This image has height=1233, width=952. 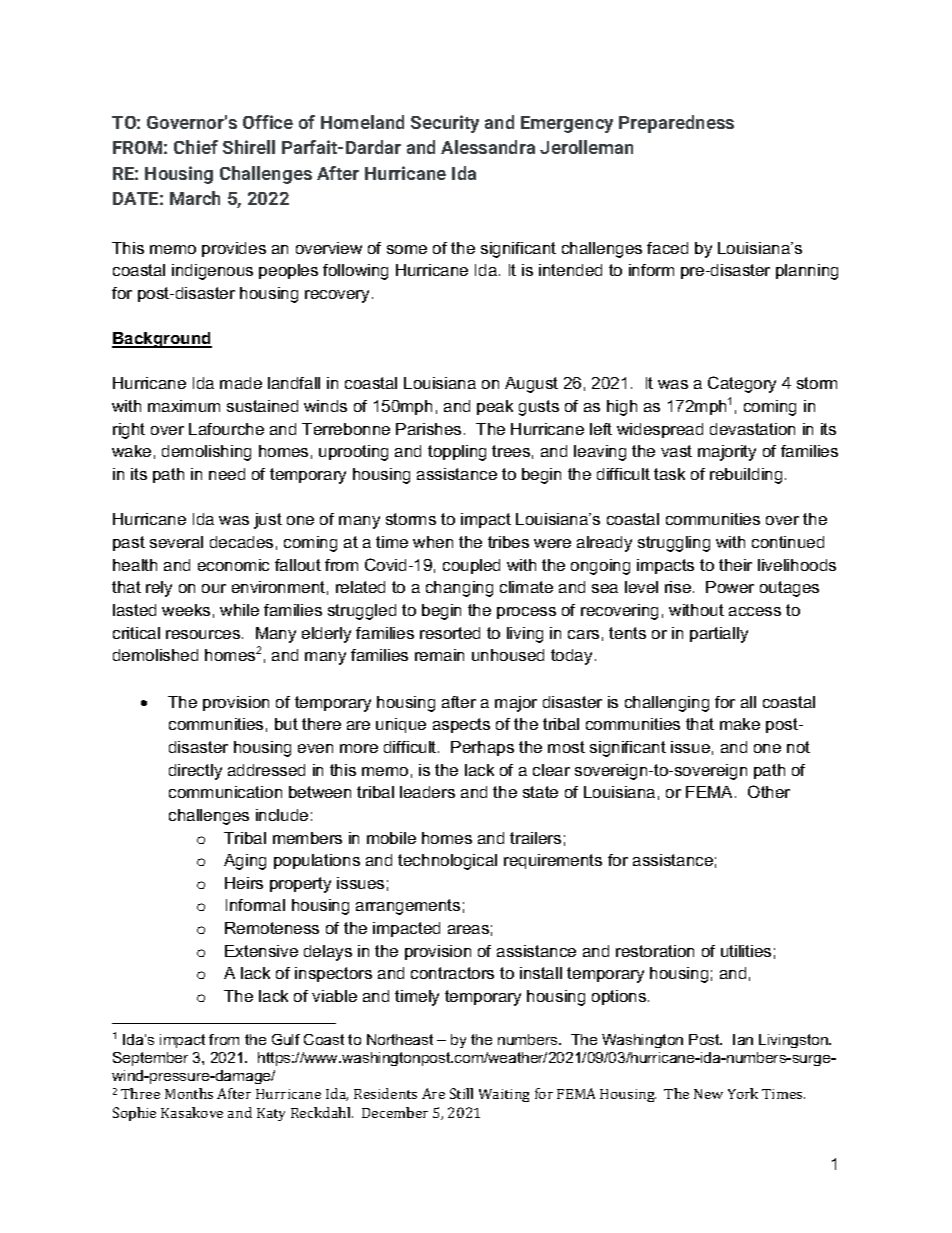 What do you see at coordinates (196, 147) in the image?
I see `Chief` at bounding box center [196, 147].
